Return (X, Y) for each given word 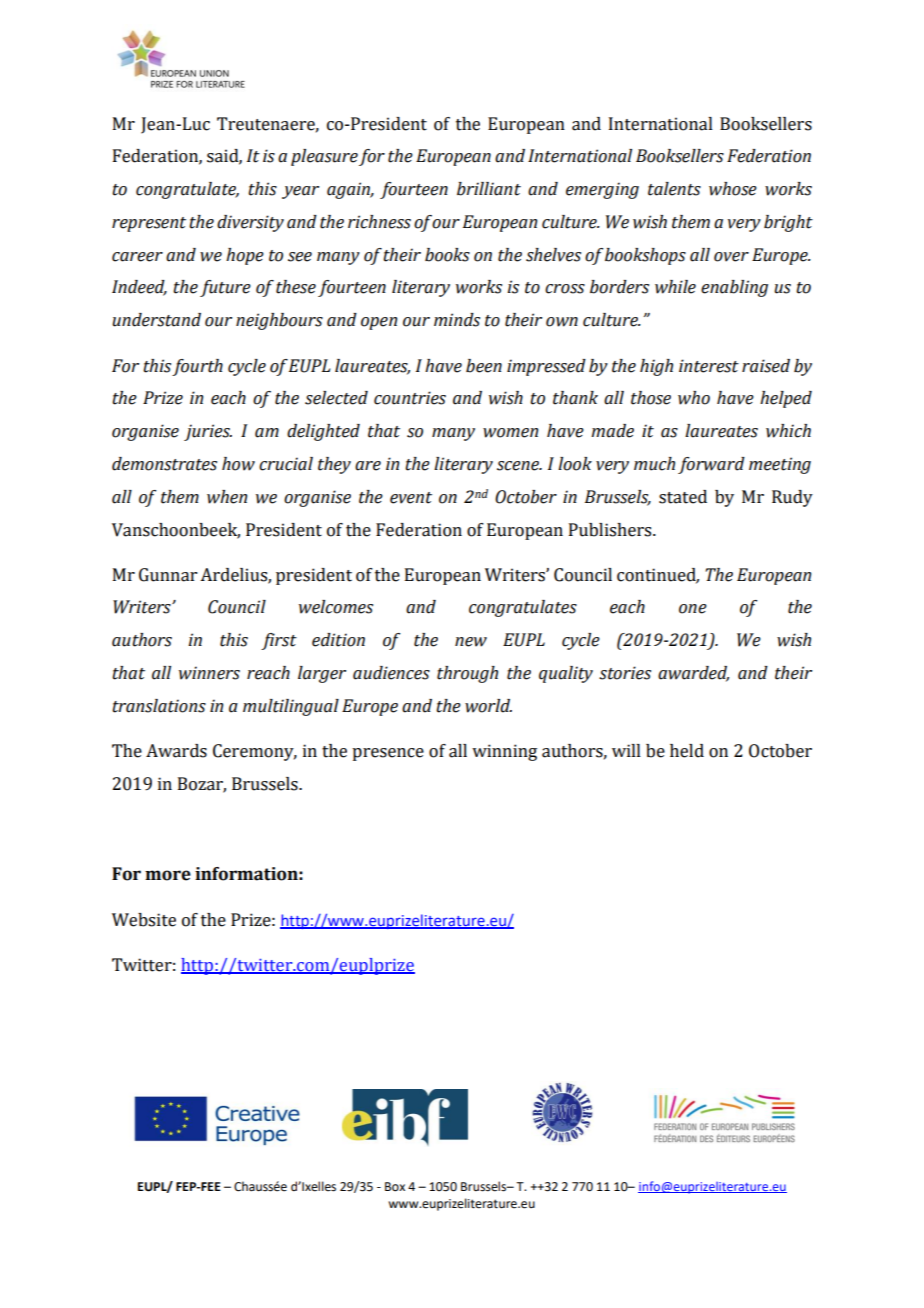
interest (709, 366)
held (687, 751)
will (626, 750)
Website (144, 920)
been (484, 366)
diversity (250, 223)
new (471, 642)
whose (733, 189)
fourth (197, 367)
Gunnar (168, 575)
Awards (176, 751)
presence (388, 754)
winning (504, 752)
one (693, 609)
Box (395, 1187)
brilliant (489, 189)
